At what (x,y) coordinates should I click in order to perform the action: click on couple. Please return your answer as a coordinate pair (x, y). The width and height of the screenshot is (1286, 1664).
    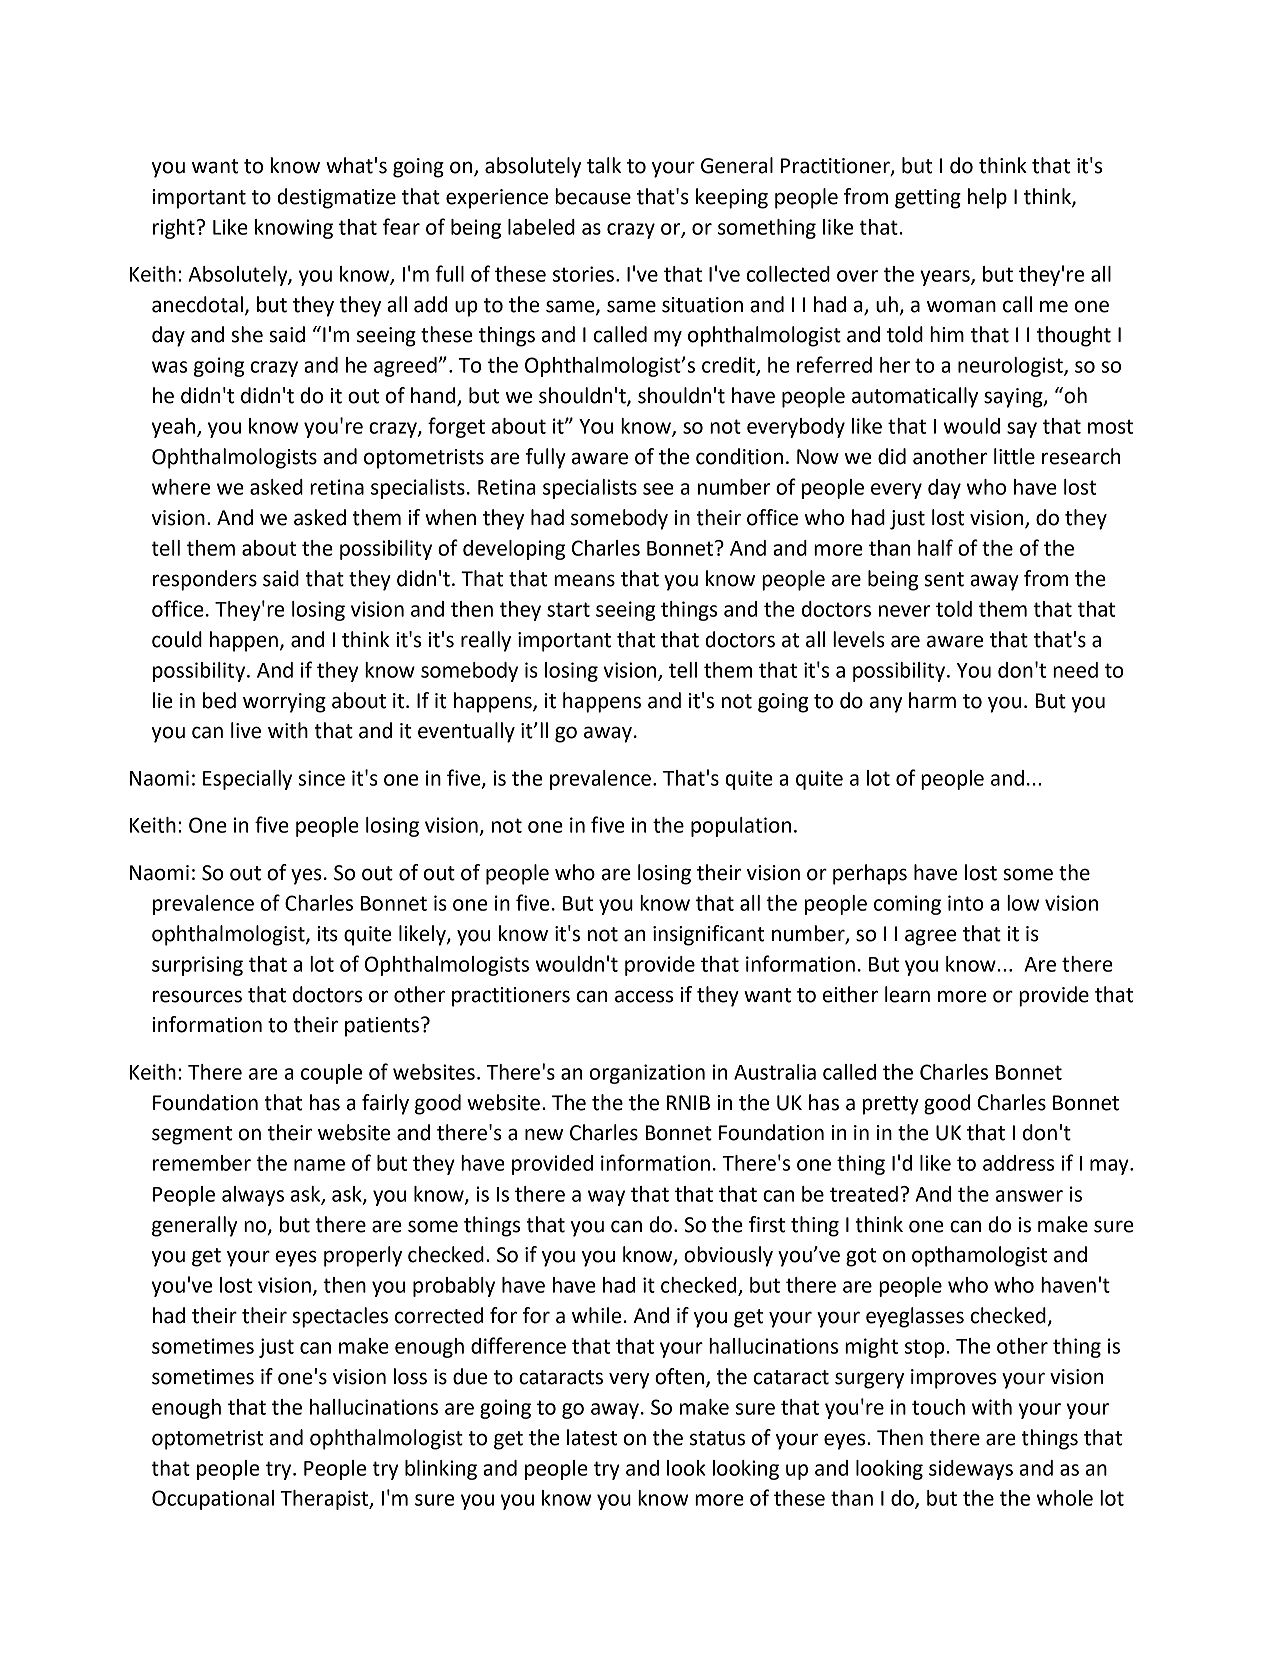
    Looking at the image, I should click on (331, 1074).
